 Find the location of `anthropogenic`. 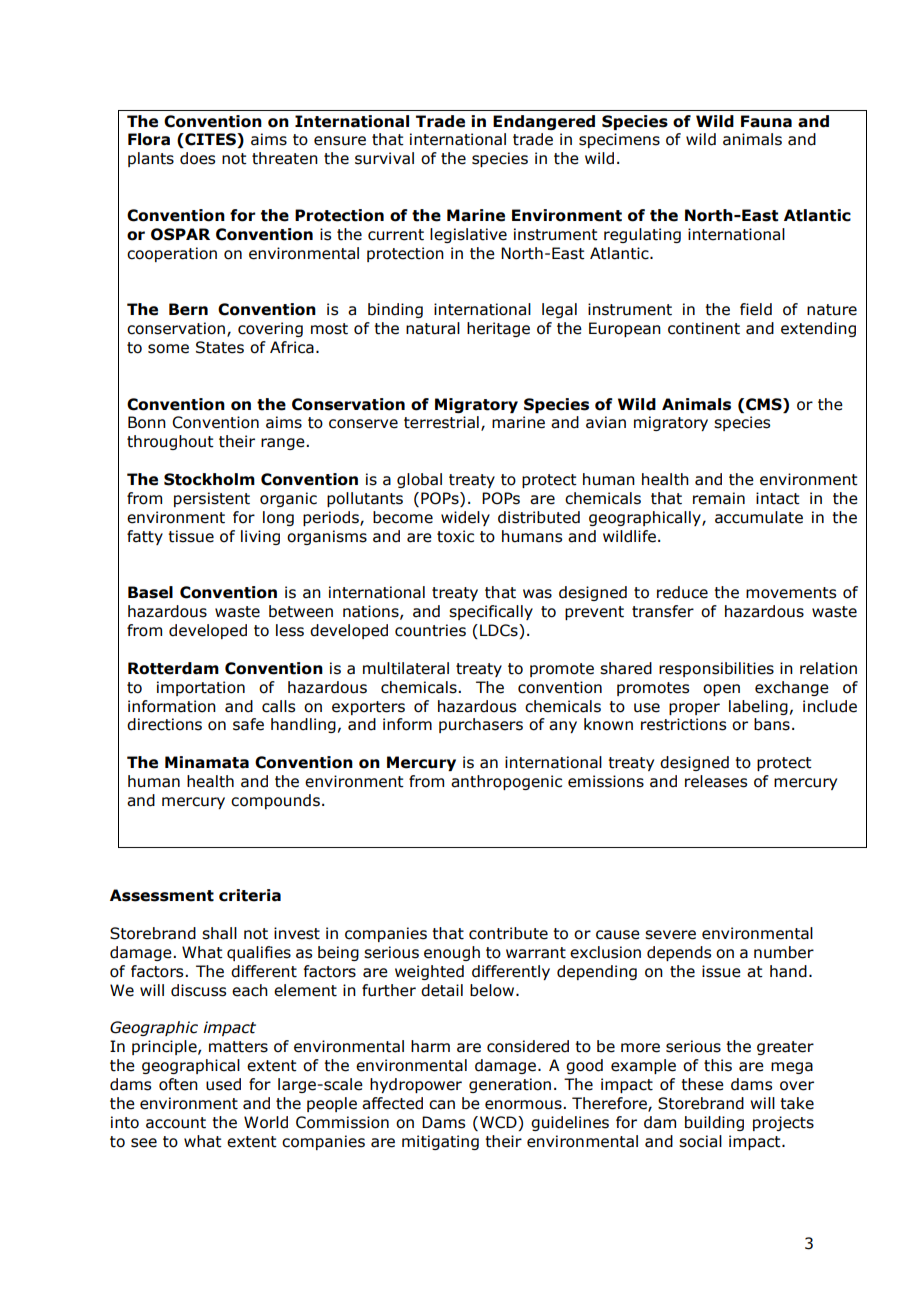

anthropogenic is located at coordinates (506, 782).
